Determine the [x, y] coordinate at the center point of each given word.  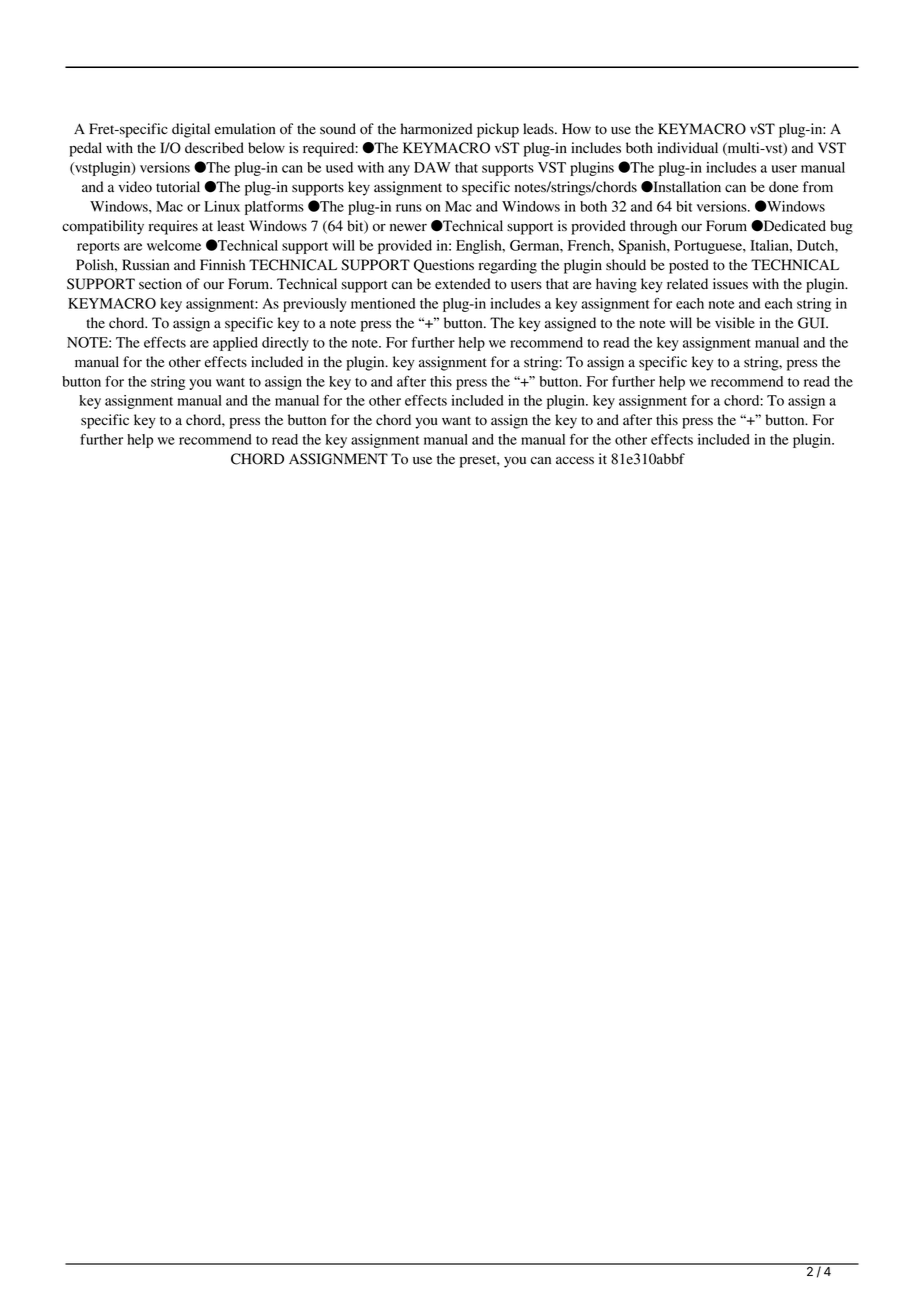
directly [285, 344]
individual [687, 148]
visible [735, 323]
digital [191, 130]
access [575, 460]
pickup [498, 130]
